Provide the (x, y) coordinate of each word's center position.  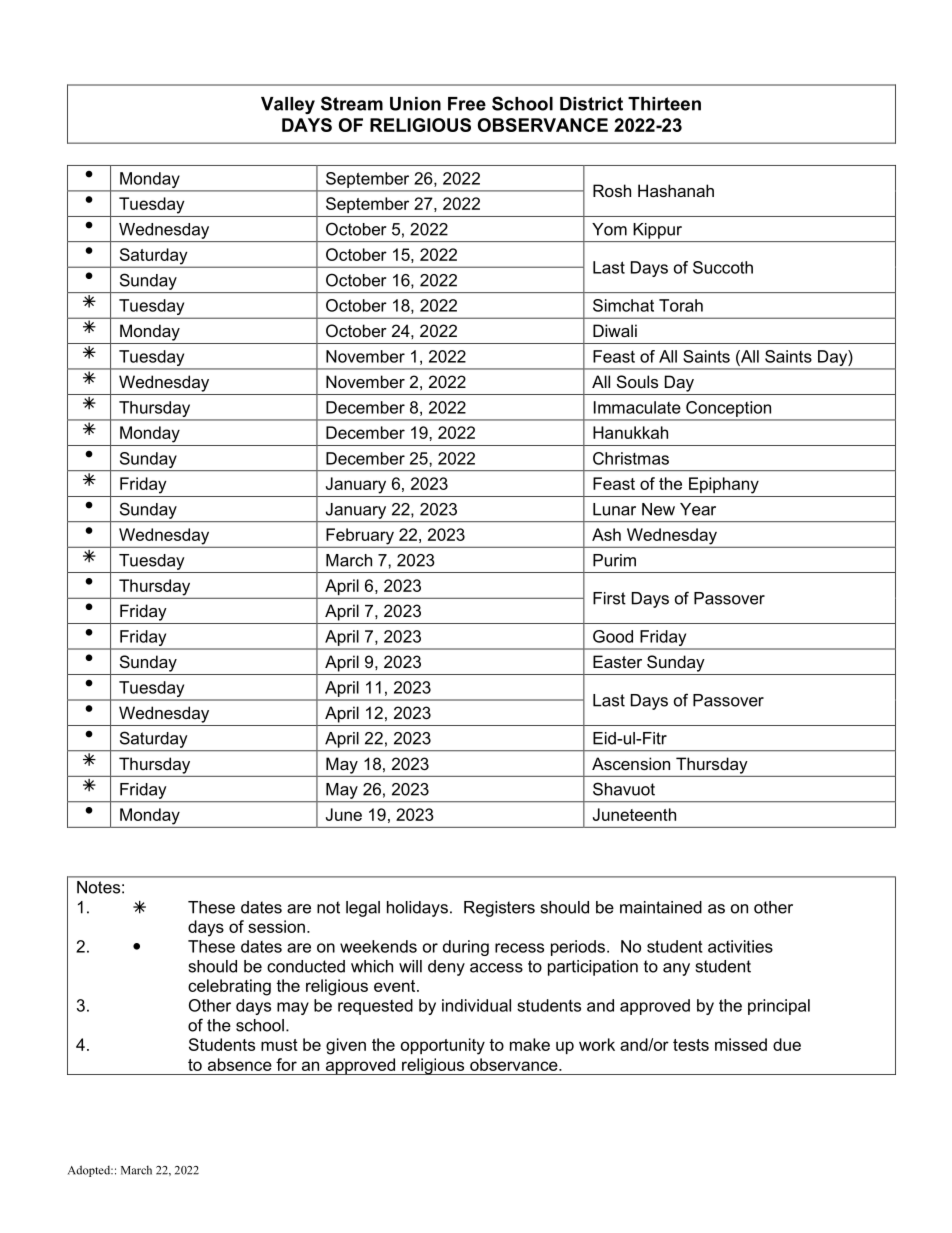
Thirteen (664, 104)
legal (363, 909)
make (530, 1044)
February (360, 536)
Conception (728, 409)
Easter (617, 661)
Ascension (631, 763)
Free (467, 104)
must (279, 1045)
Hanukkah (630, 432)
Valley (288, 105)
